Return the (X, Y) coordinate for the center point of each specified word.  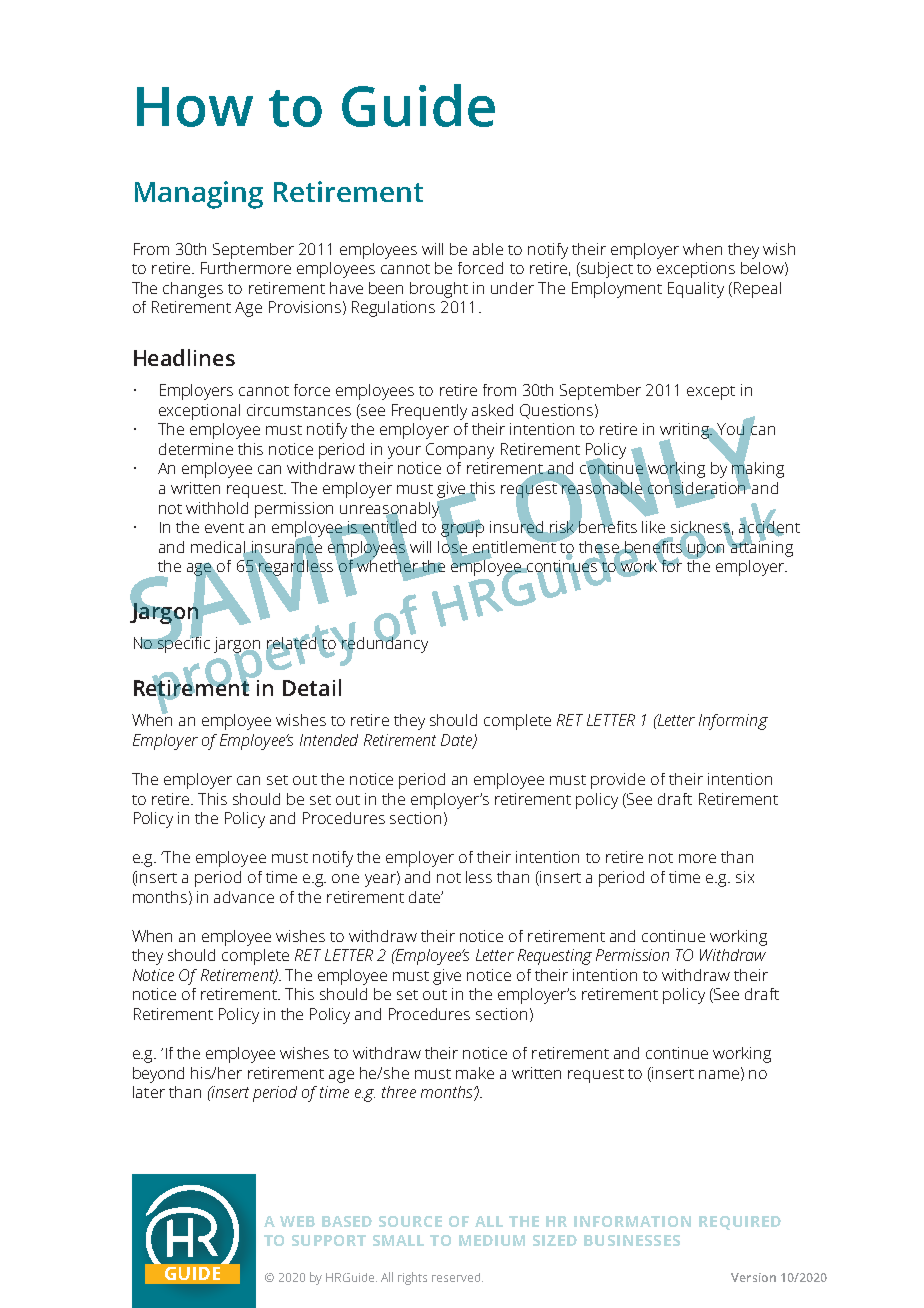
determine (196, 449)
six (745, 877)
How (195, 107)
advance (244, 897)
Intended (329, 740)
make (475, 1073)
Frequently (429, 412)
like (653, 527)
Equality (696, 290)
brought (439, 290)
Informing (733, 722)
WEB (297, 1221)
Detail (312, 687)
